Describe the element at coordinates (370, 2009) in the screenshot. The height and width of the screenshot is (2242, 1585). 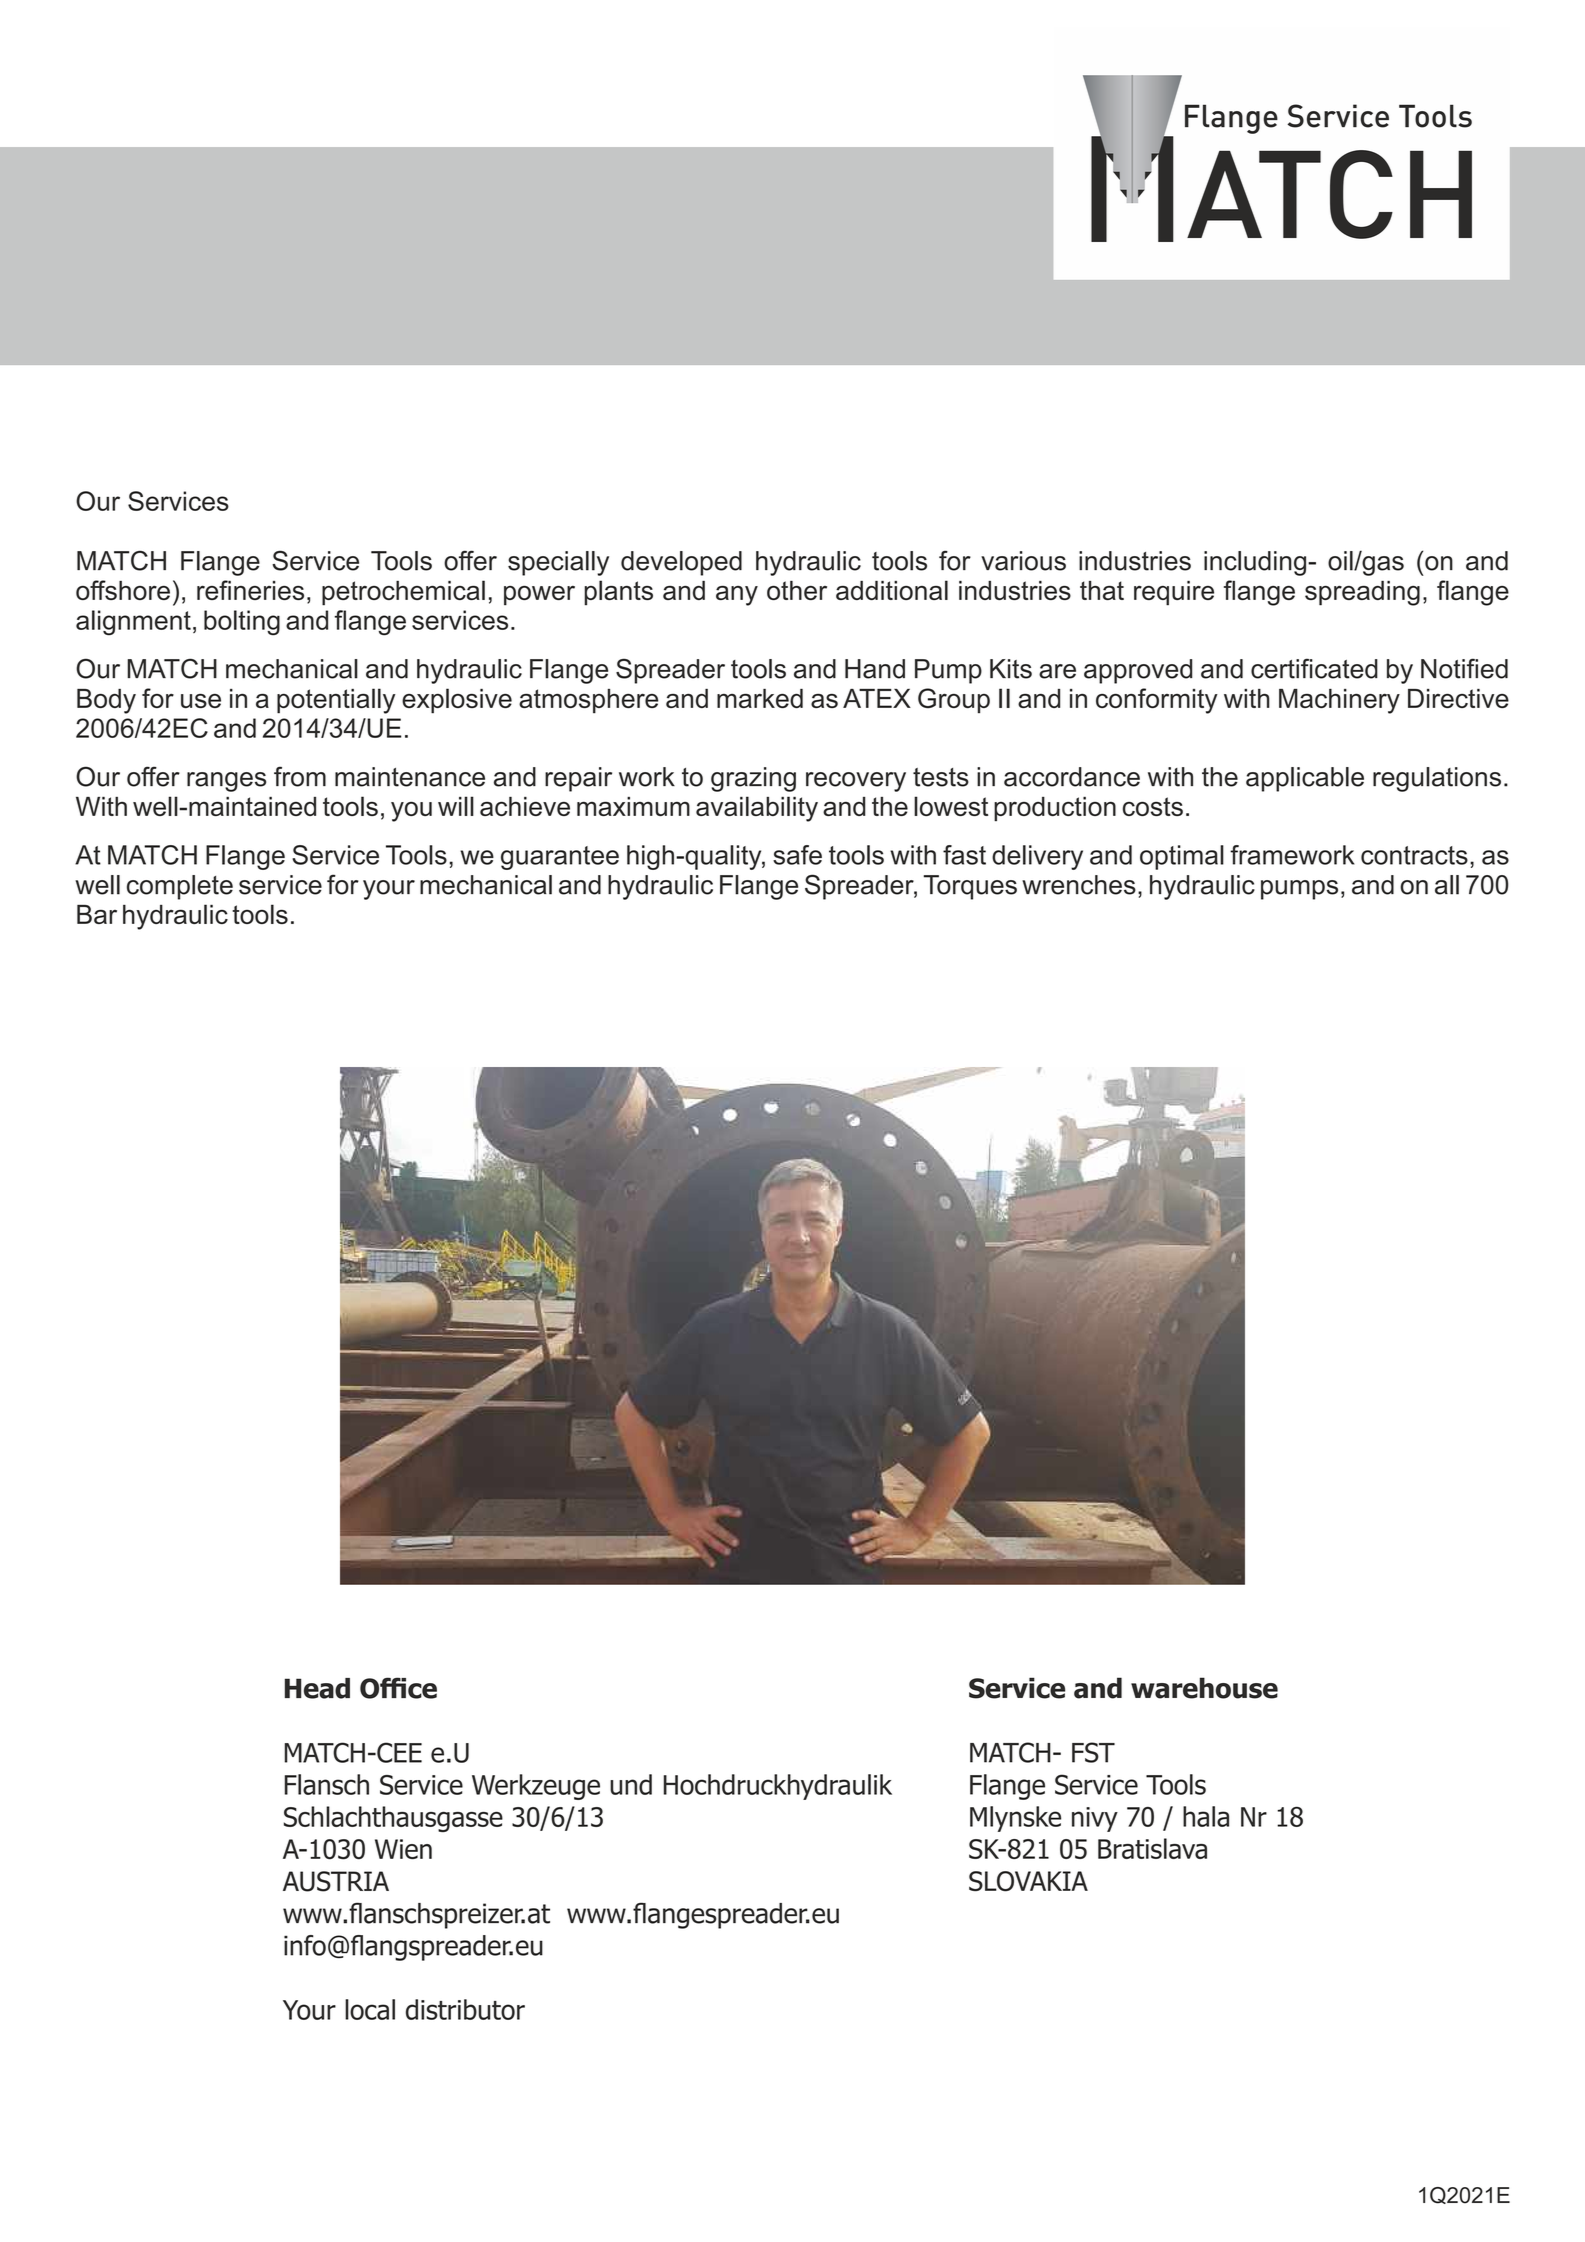
I see `local` at that location.
